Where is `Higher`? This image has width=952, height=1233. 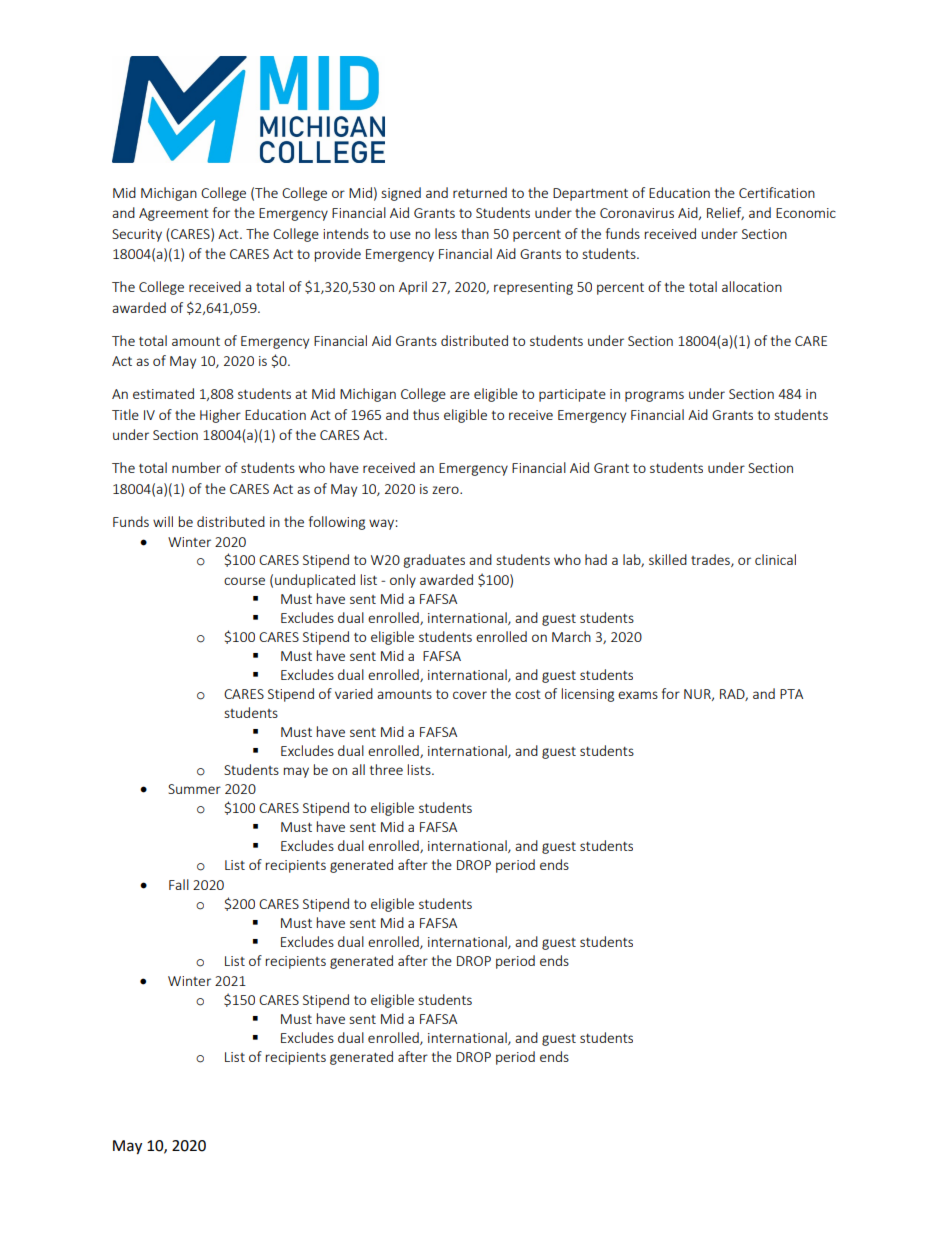
Higher is located at coordinates (220, 416).
